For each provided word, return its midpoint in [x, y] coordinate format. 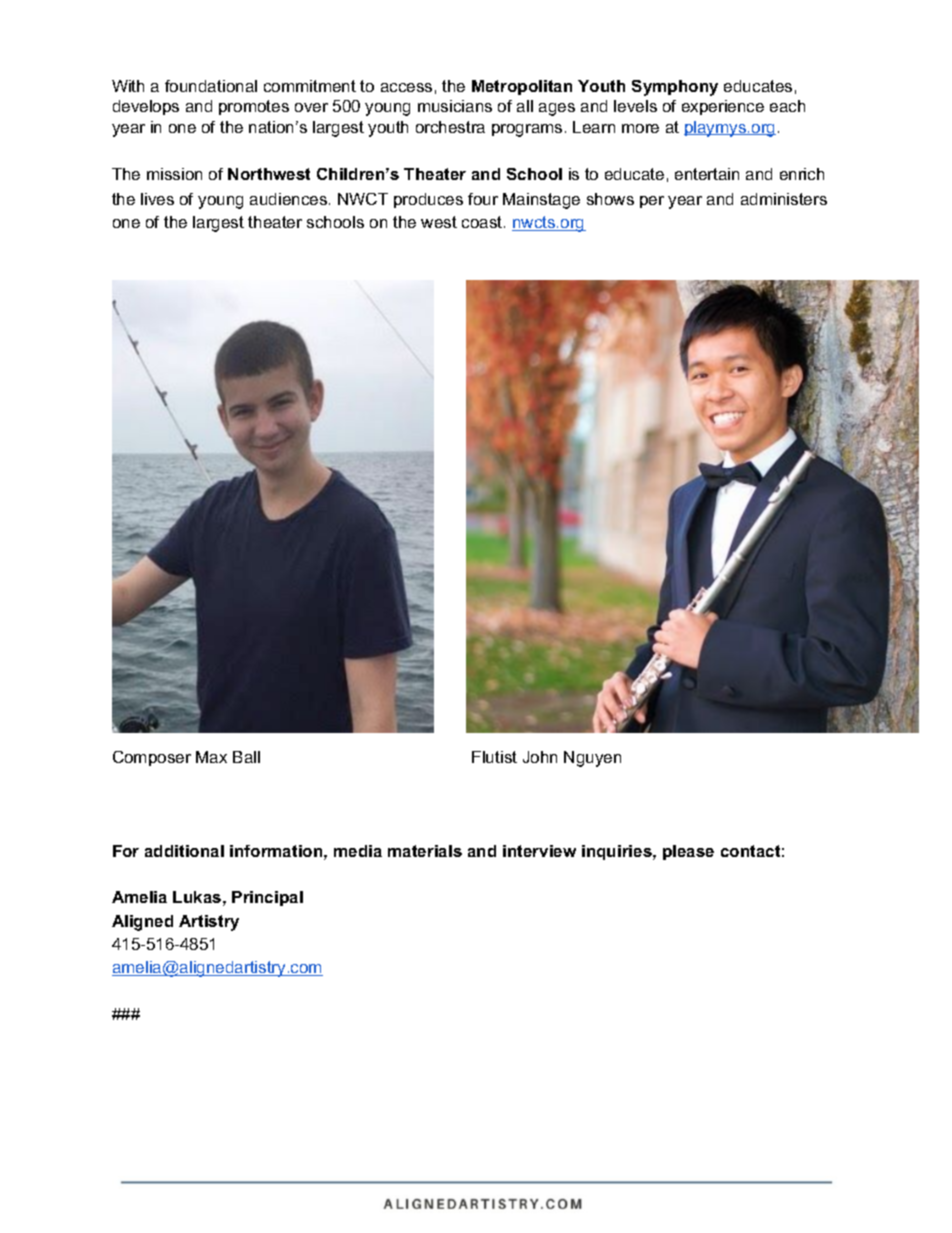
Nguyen [592, 759]
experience [723, 107]
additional [184, 851]
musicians [455, 106]
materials [425, 851]
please [688, 852]
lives [157, 199]
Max [211, 757]
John [540, 757]
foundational [211, 86]
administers [784, 199]
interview [539, 851]
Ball [246, 757]
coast [483, 222]
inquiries [618, 852]
